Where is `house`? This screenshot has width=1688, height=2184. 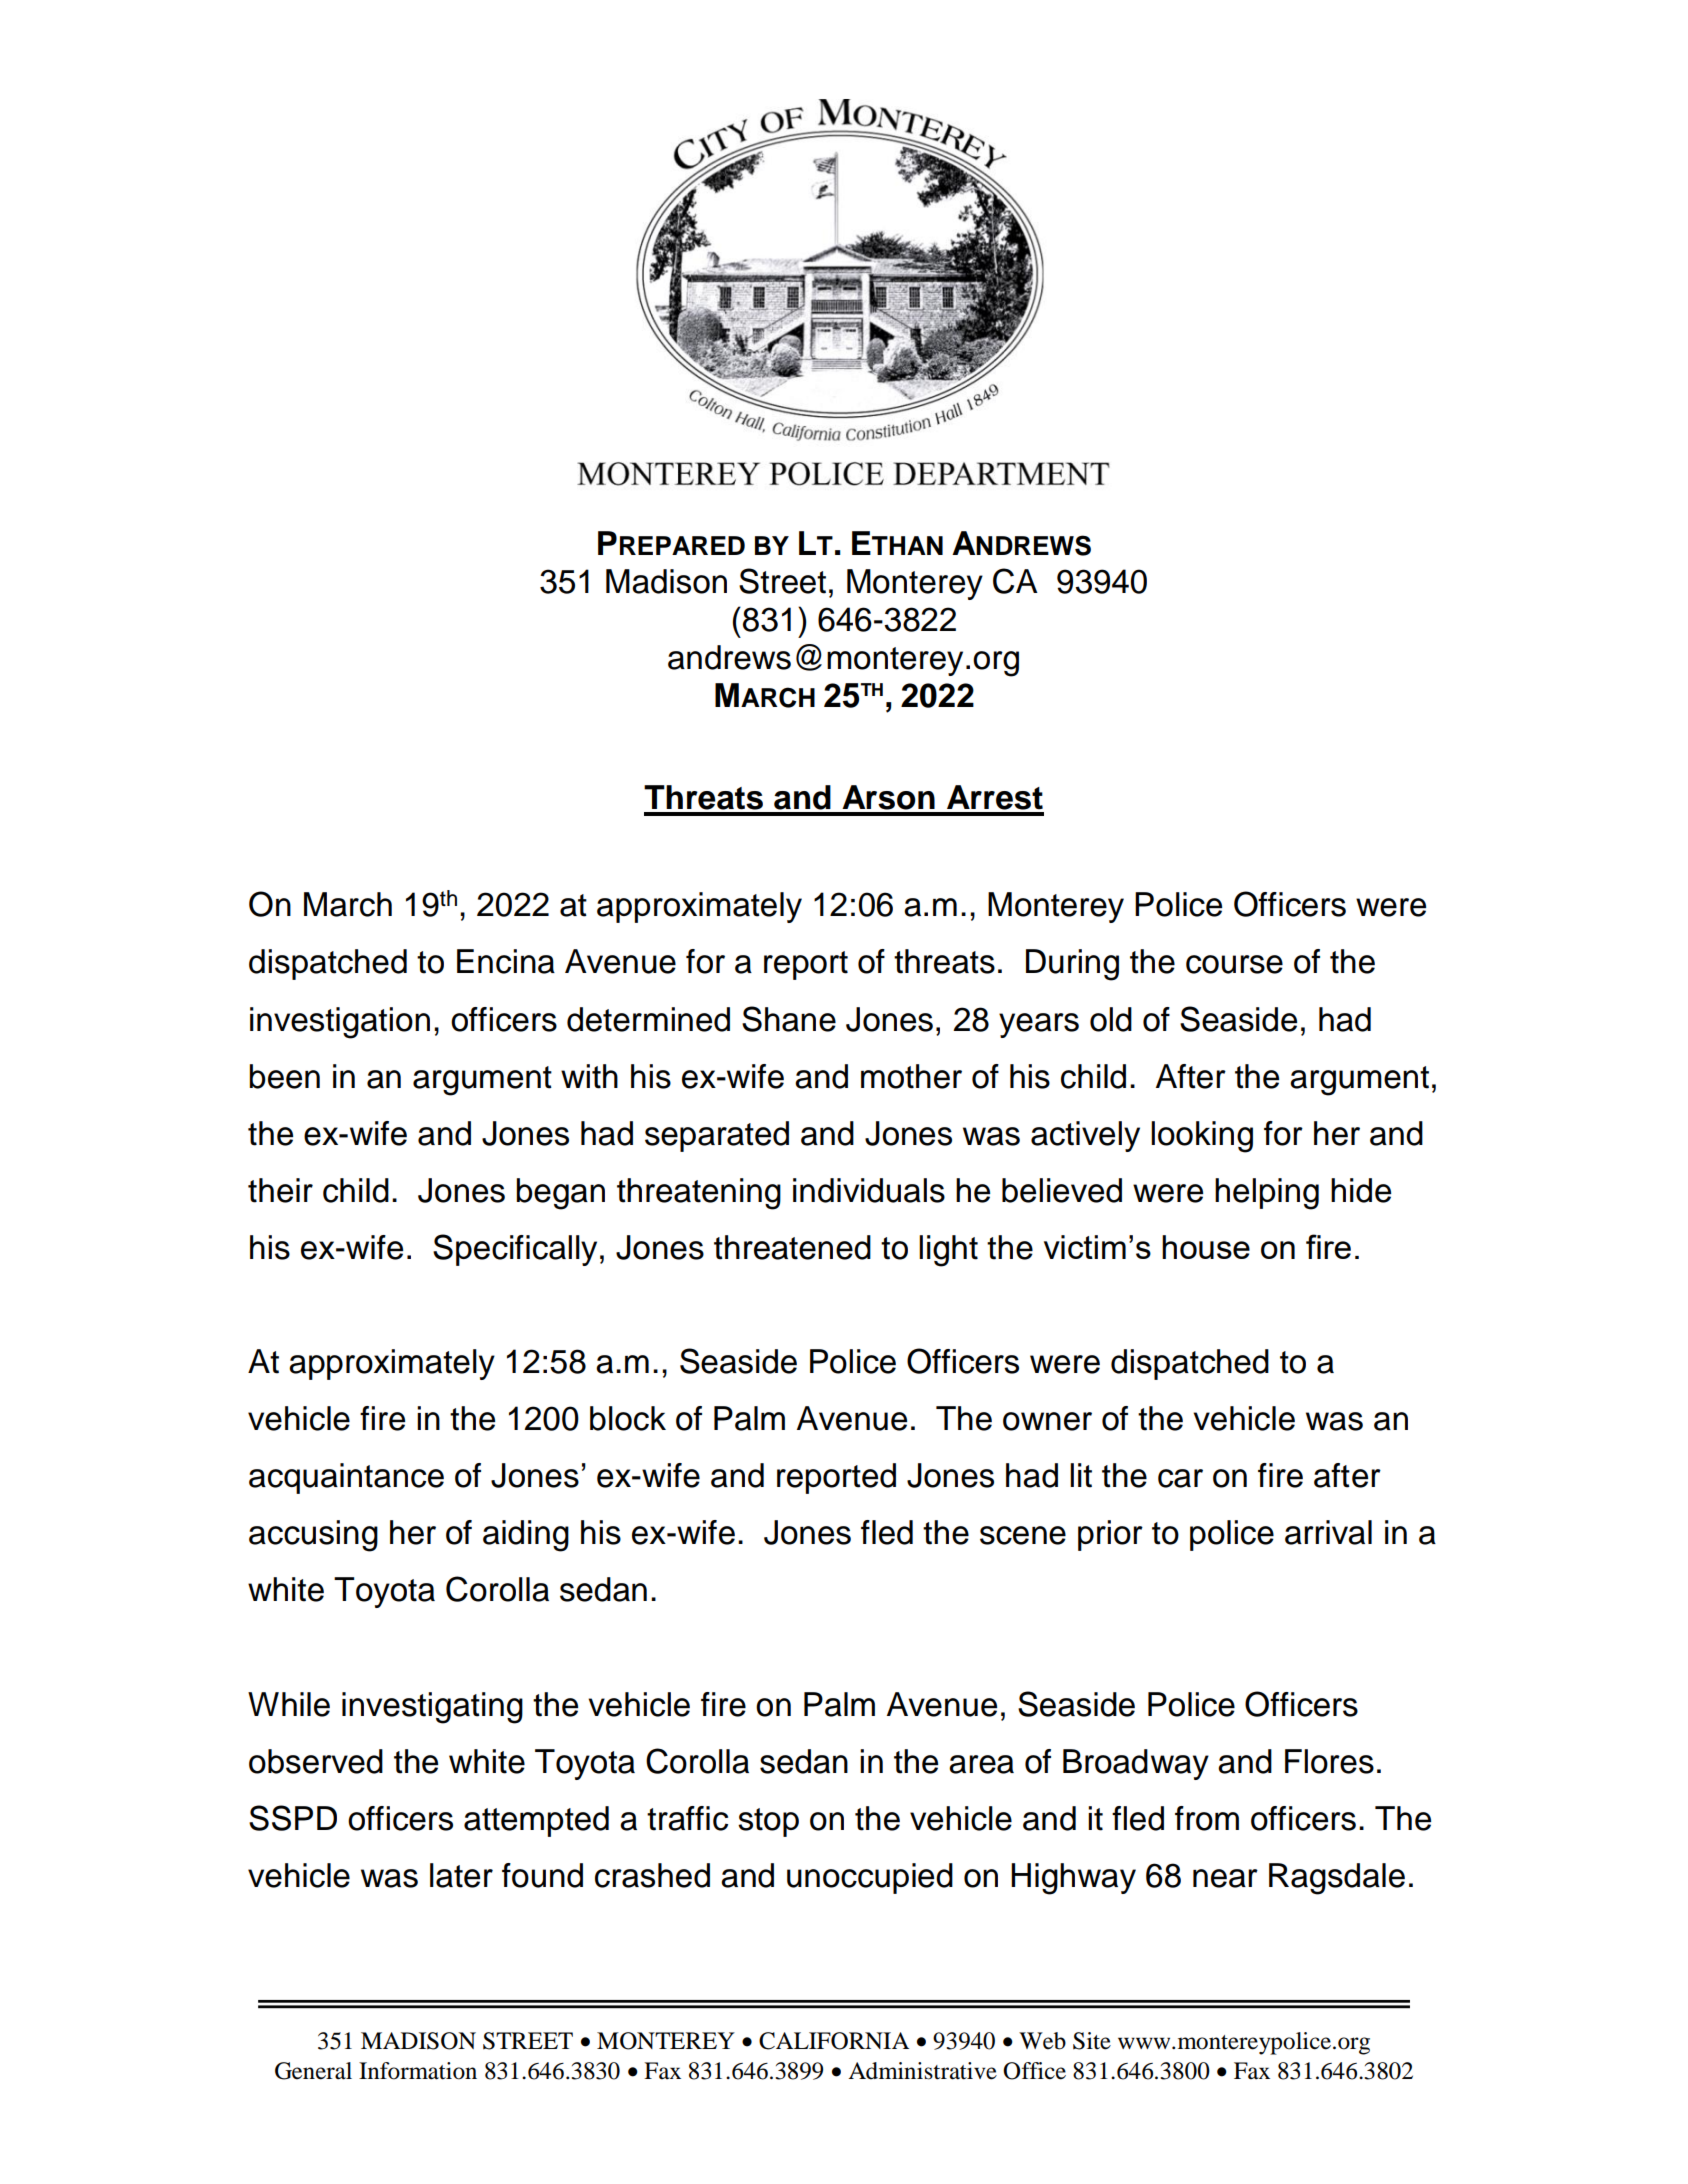 house is located at coordinates (1206, 1247).
